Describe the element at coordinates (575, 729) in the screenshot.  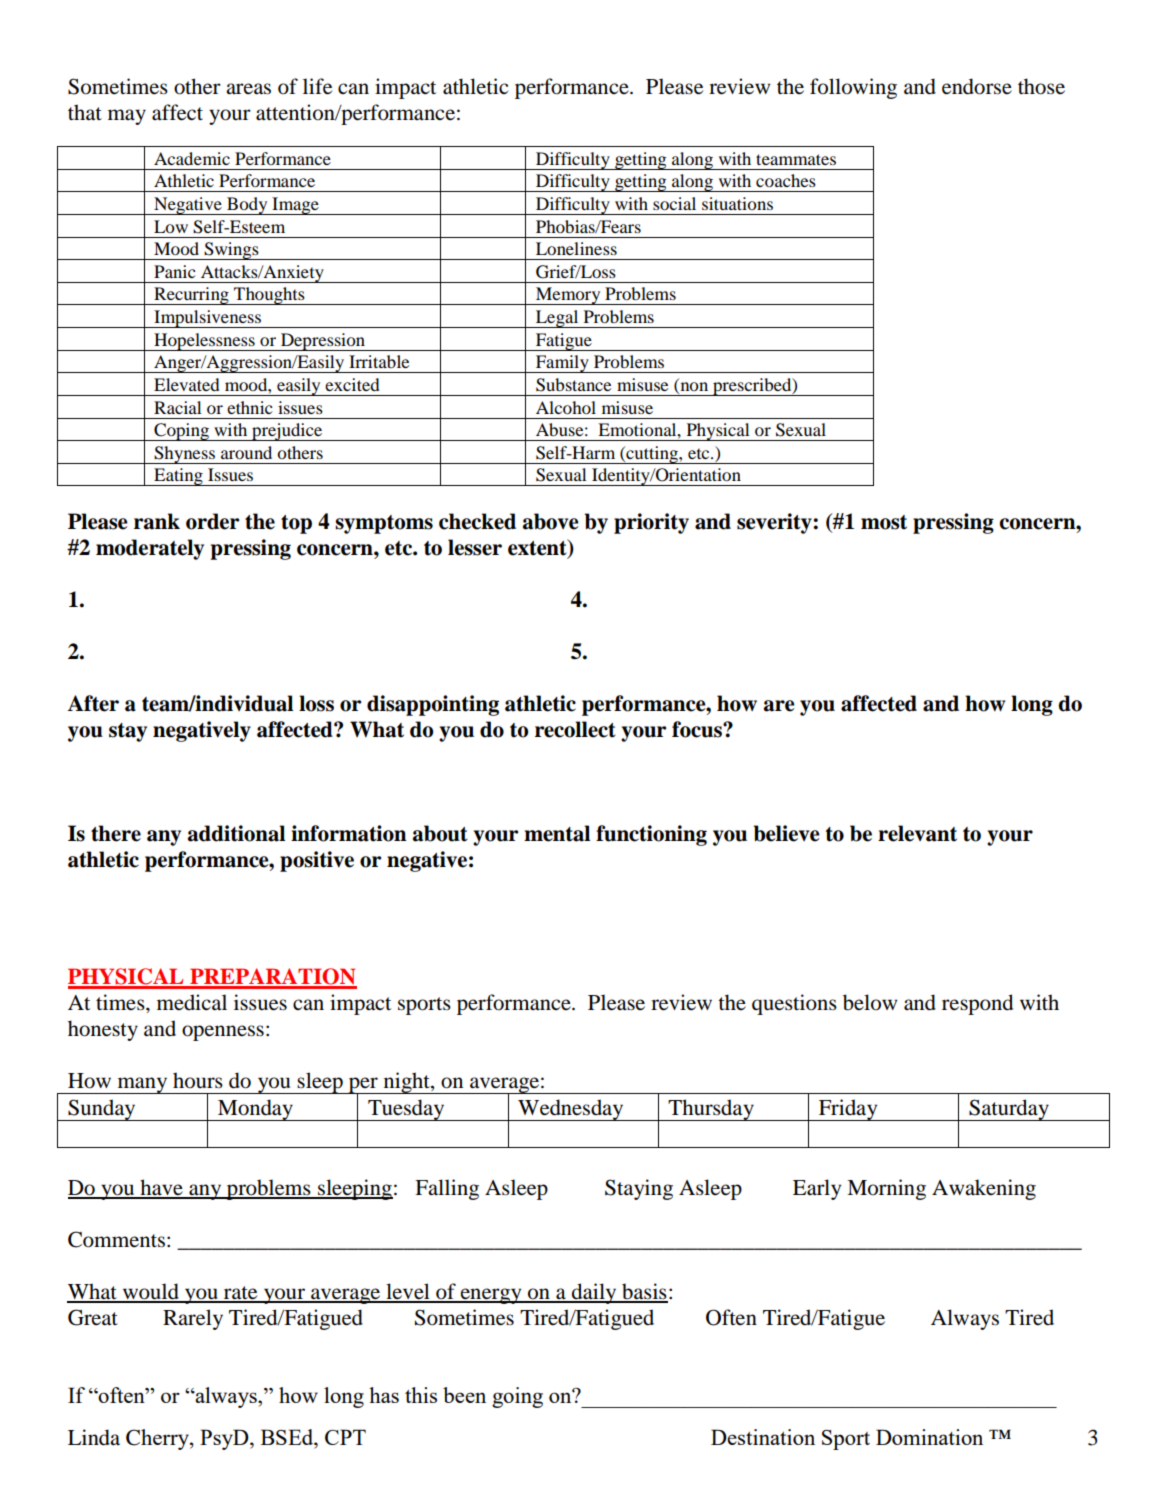
I see `recollect` at that location.
